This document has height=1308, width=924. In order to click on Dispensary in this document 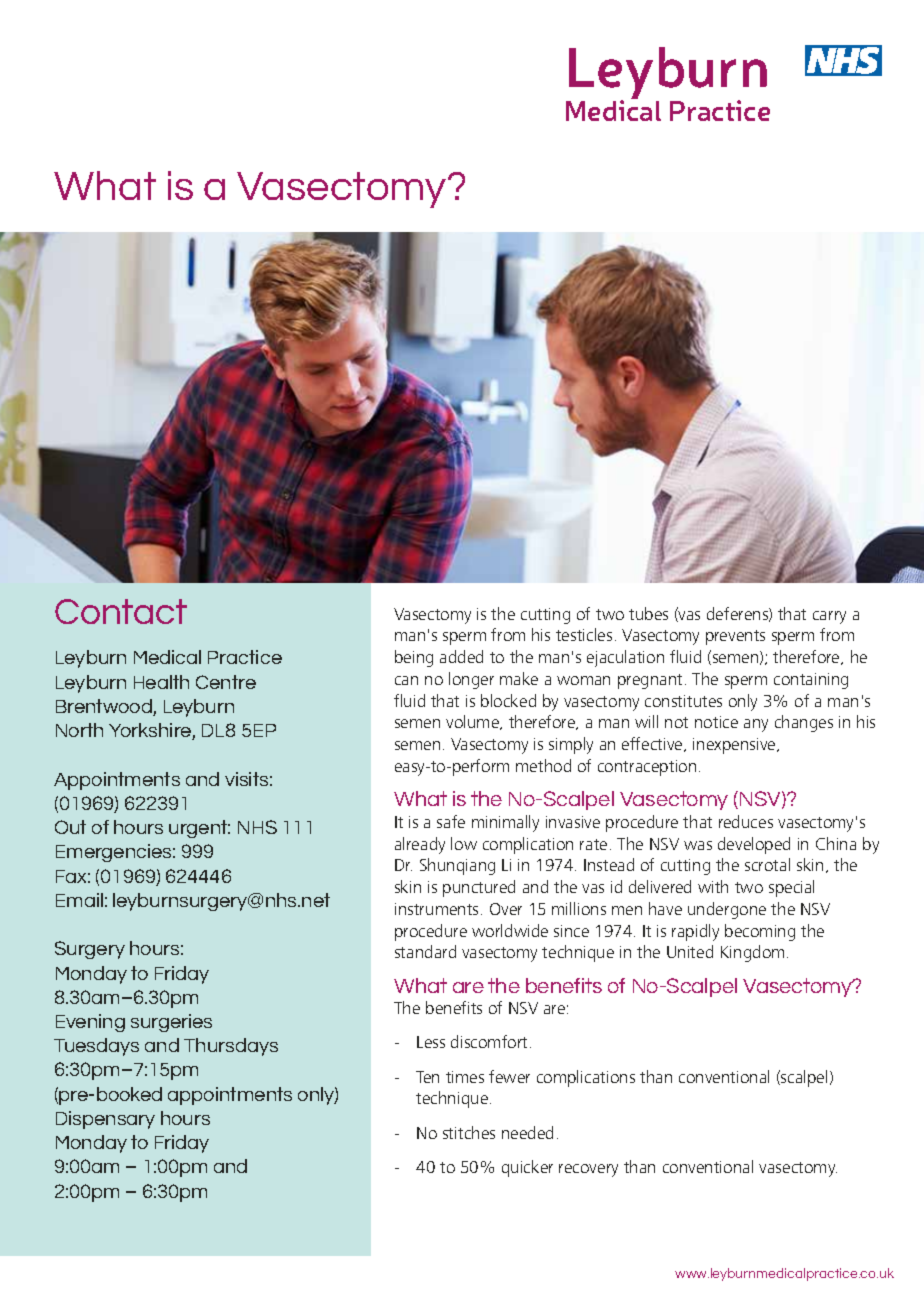, I will do `click(105, 1120)`.
